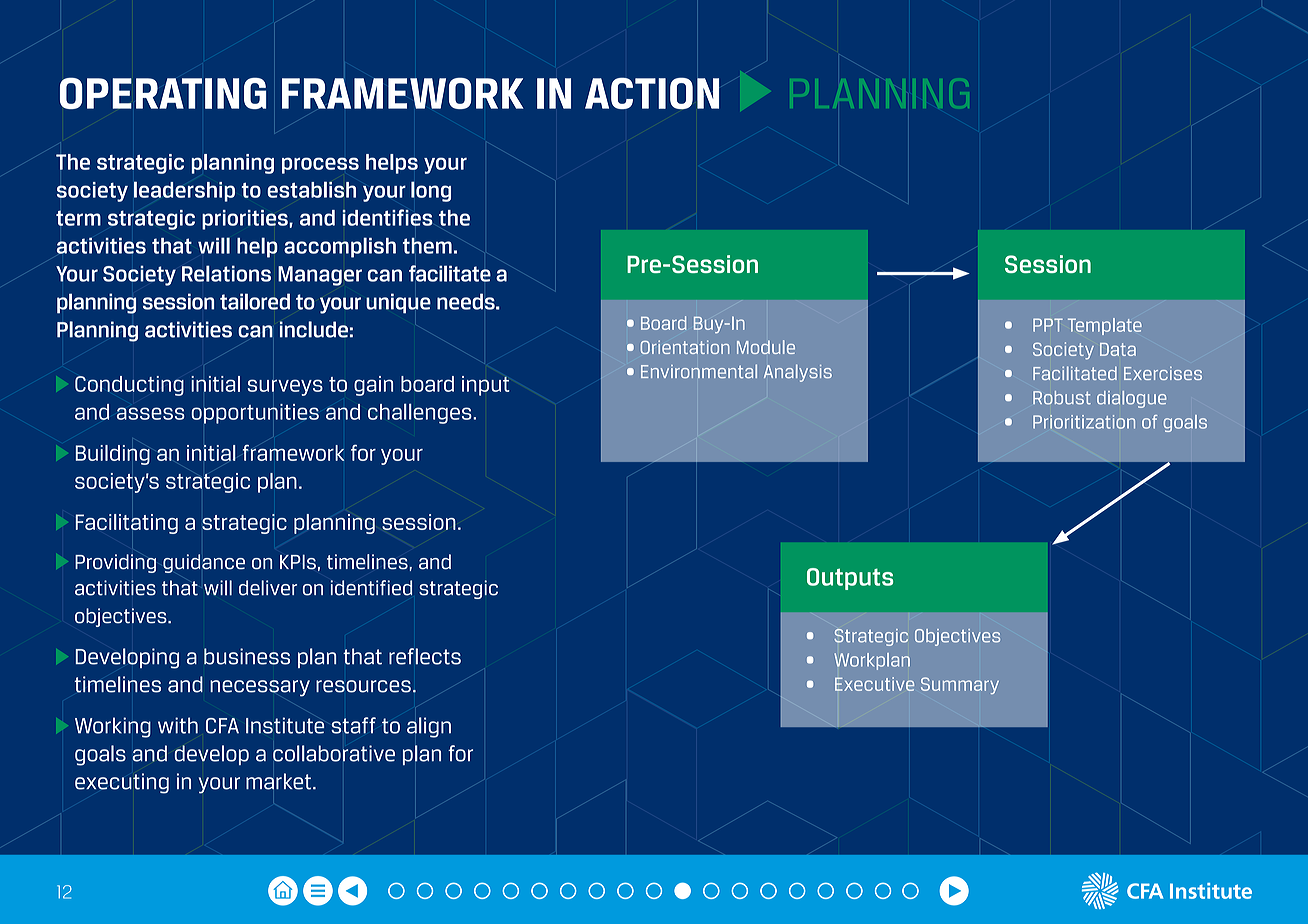  What do you see at coordinates (850, 579) in the screenshot?
I see `Outputs` at bounding box center [850, 579].
